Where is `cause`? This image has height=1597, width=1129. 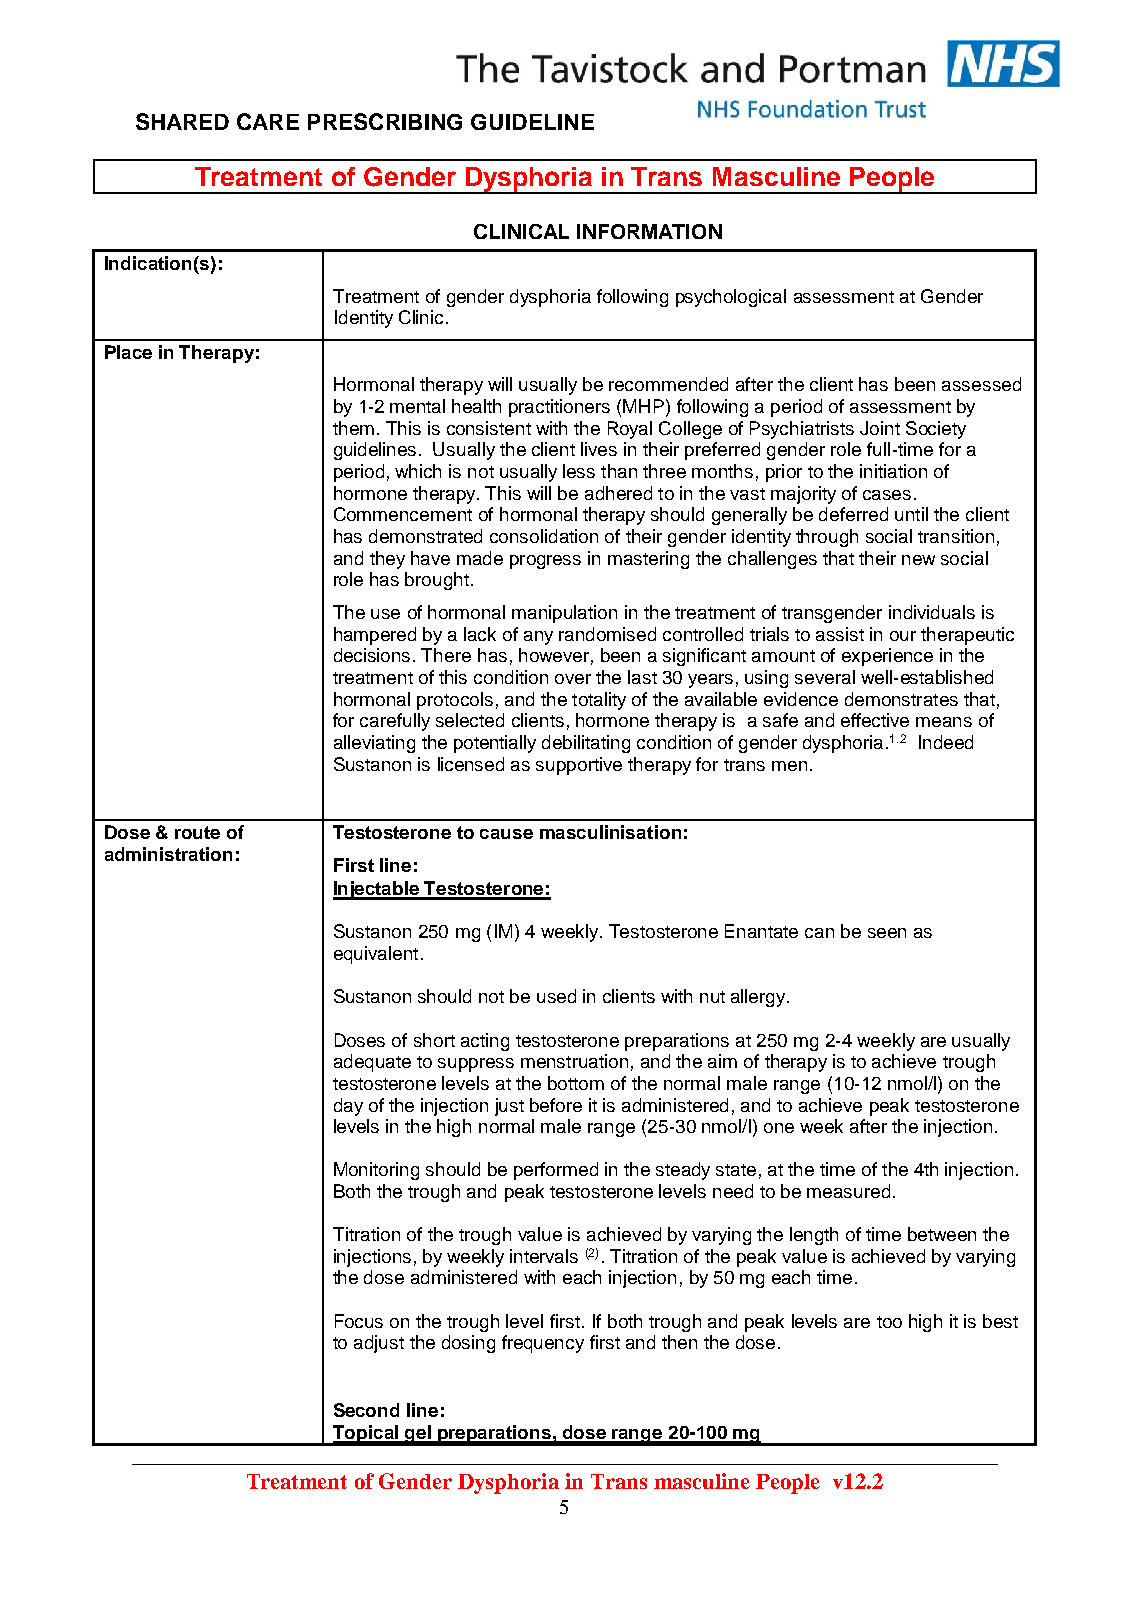 cause is located at coordinates (506, 834).
